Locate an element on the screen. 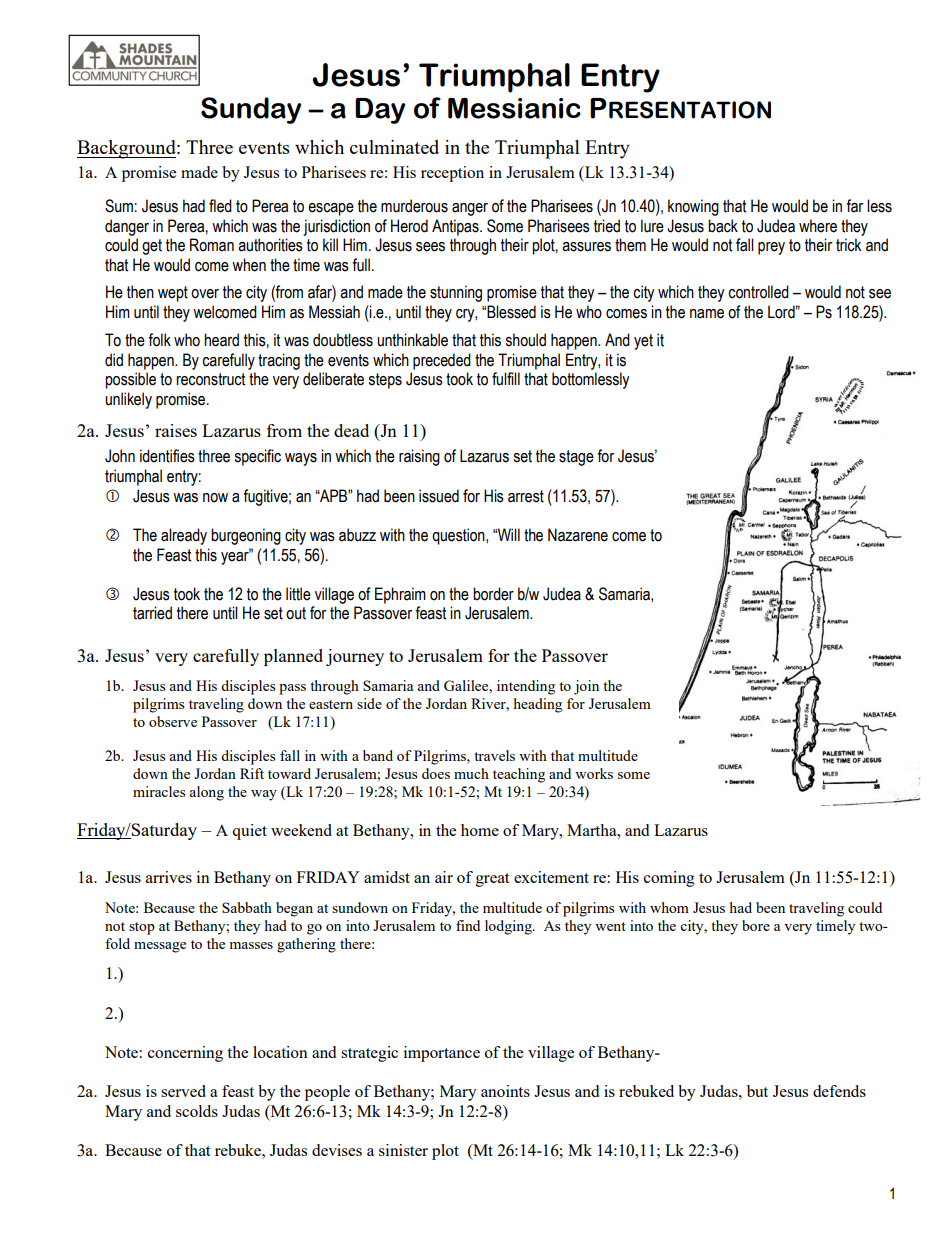 The width and height of the screenshot is (952, 1233). border is located at coordinates (493, 594).
